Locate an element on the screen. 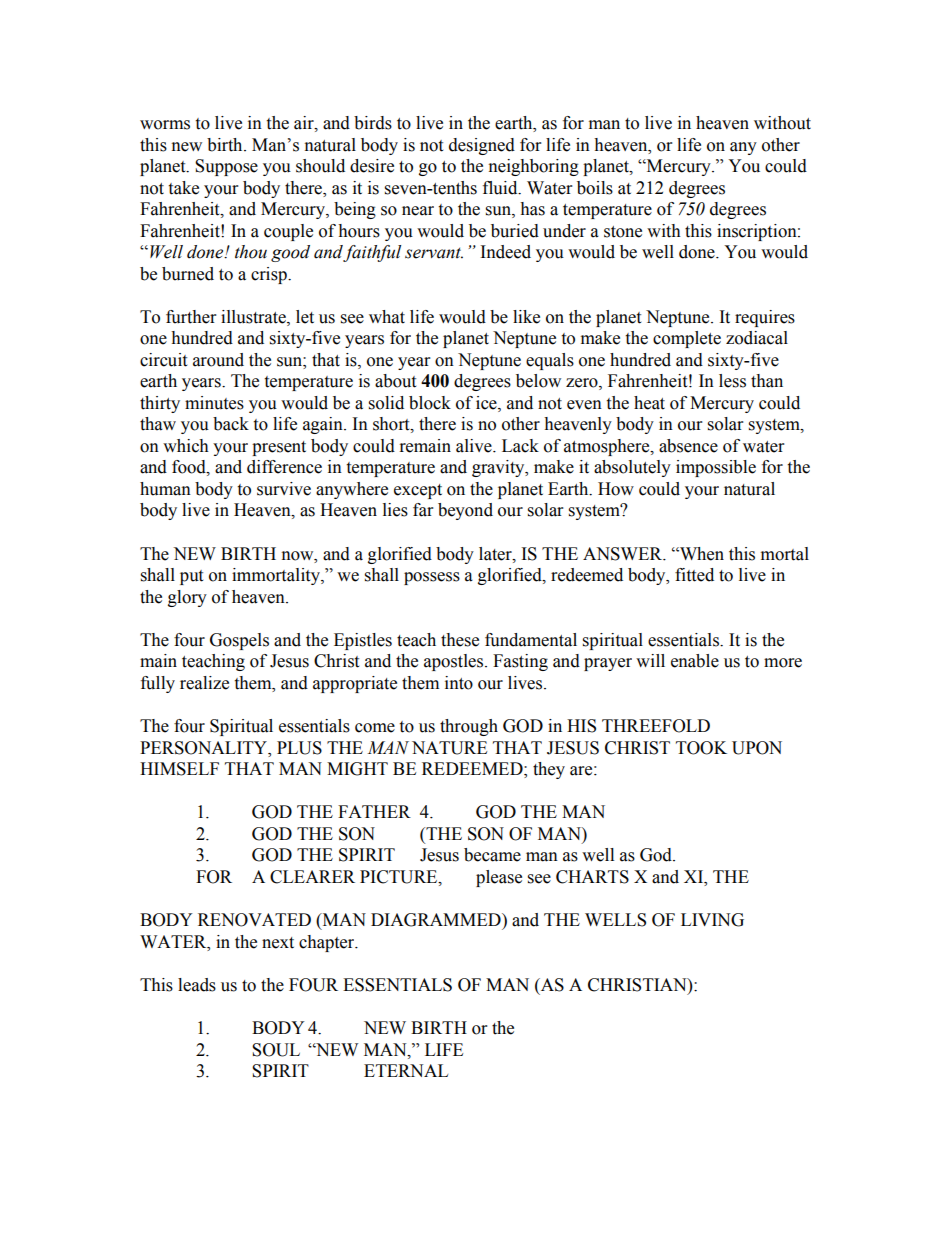  ETERNAL is located at coordinates (406, 1070).
